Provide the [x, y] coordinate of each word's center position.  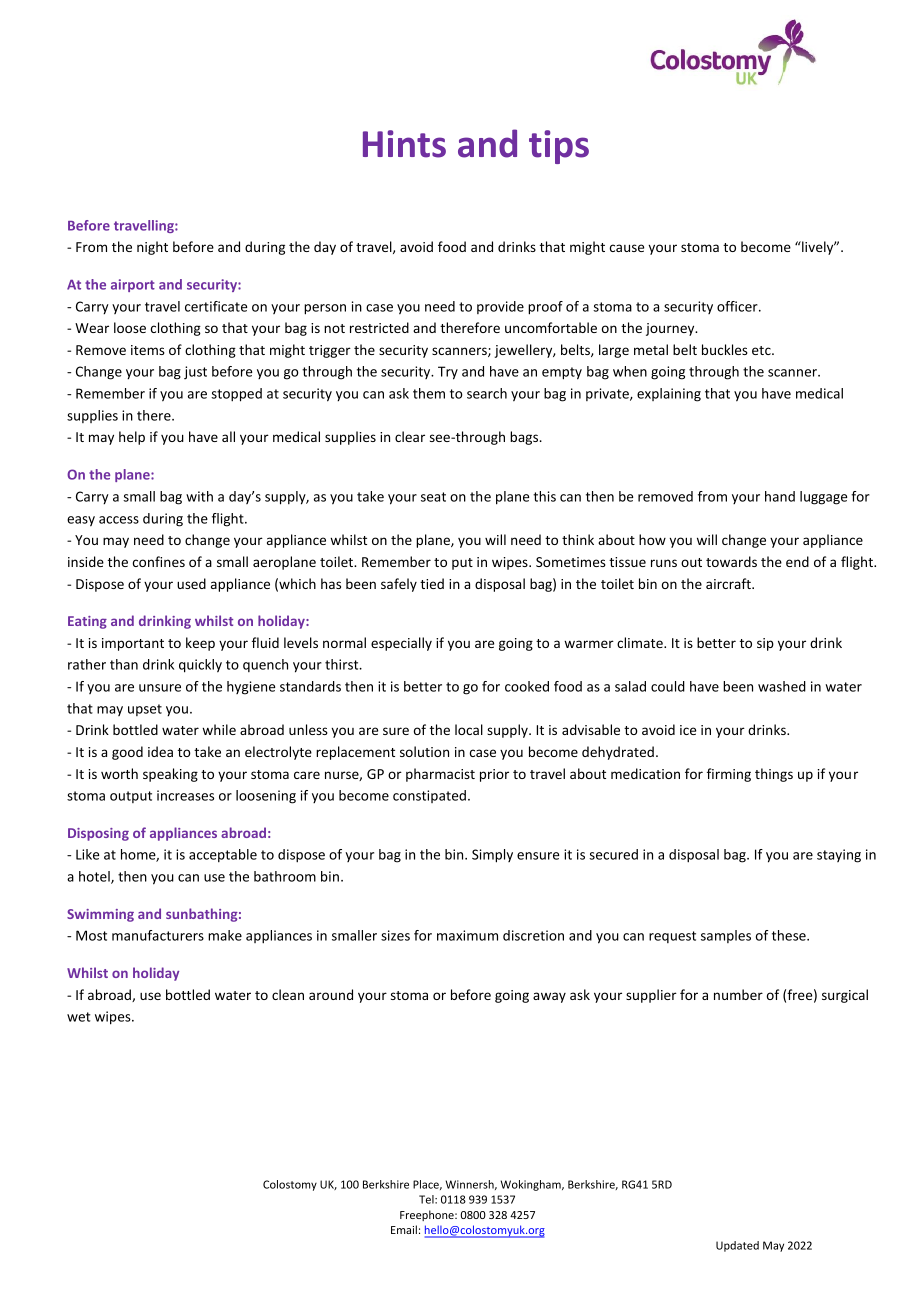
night [152, 248]
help [132, 438]
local [469, 729]
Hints [404, 144]
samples [726, 936]
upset [145, 710]
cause [627, 248]
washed [782, 686]
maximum [467, 935]
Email [404, 1229]
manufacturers [158, 935]
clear [410, 436]
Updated [737, 1246]
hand [780, 496]
